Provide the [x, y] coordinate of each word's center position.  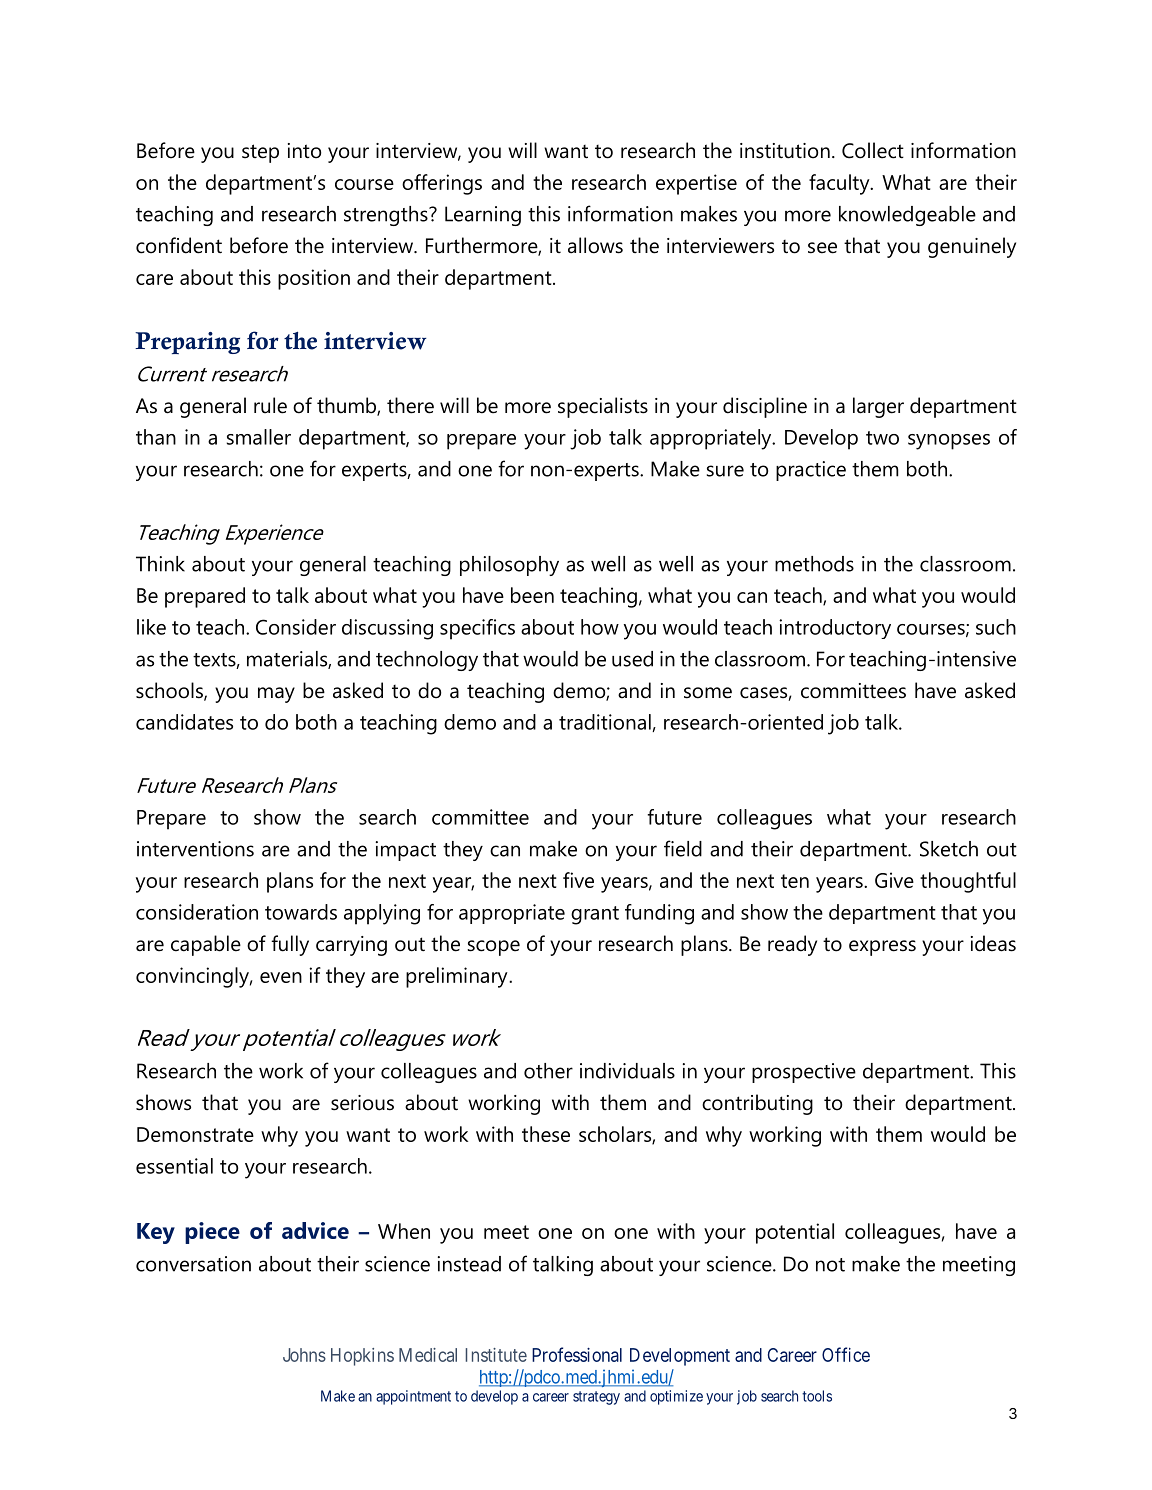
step [260, 153]
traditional [606, 723]
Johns [304, 1355]
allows [595, 245]
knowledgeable [907, 216]
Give [894, 880]
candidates [184, 722]
